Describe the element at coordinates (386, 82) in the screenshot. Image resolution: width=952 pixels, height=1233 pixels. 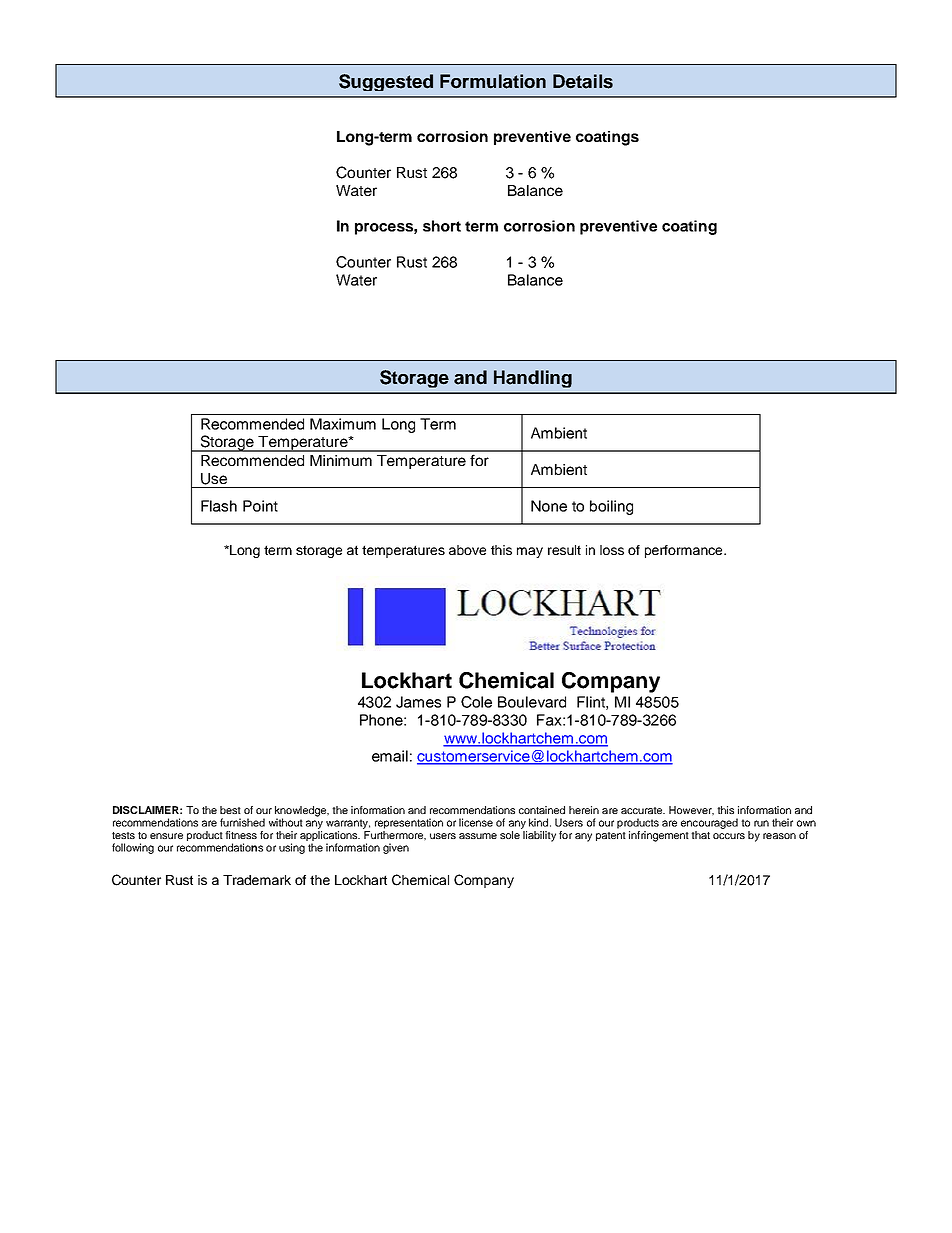
I see `Suggested` at that location.
